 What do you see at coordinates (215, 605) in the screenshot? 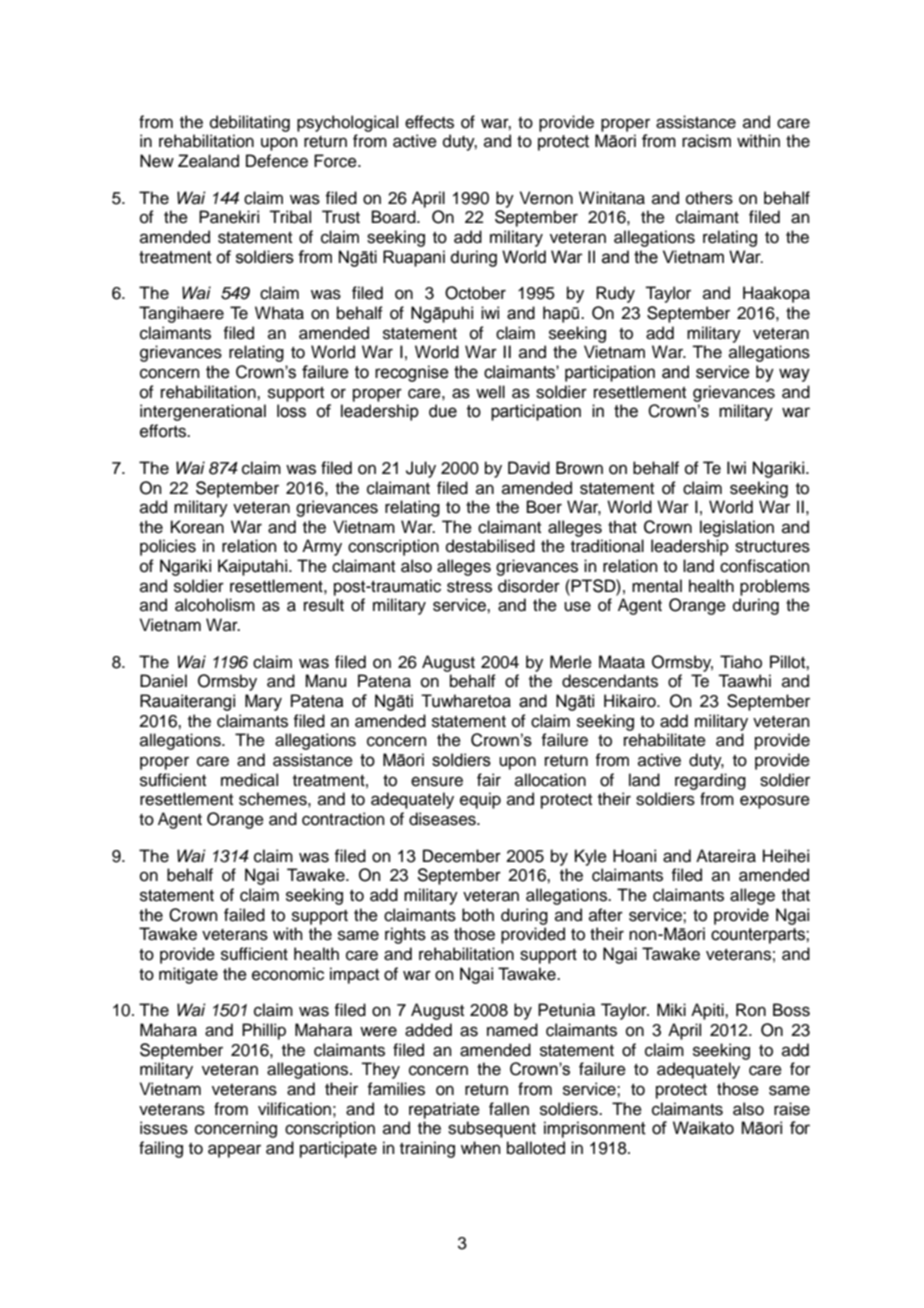
I see `alcoholism` at bounding box center [215, 605].
